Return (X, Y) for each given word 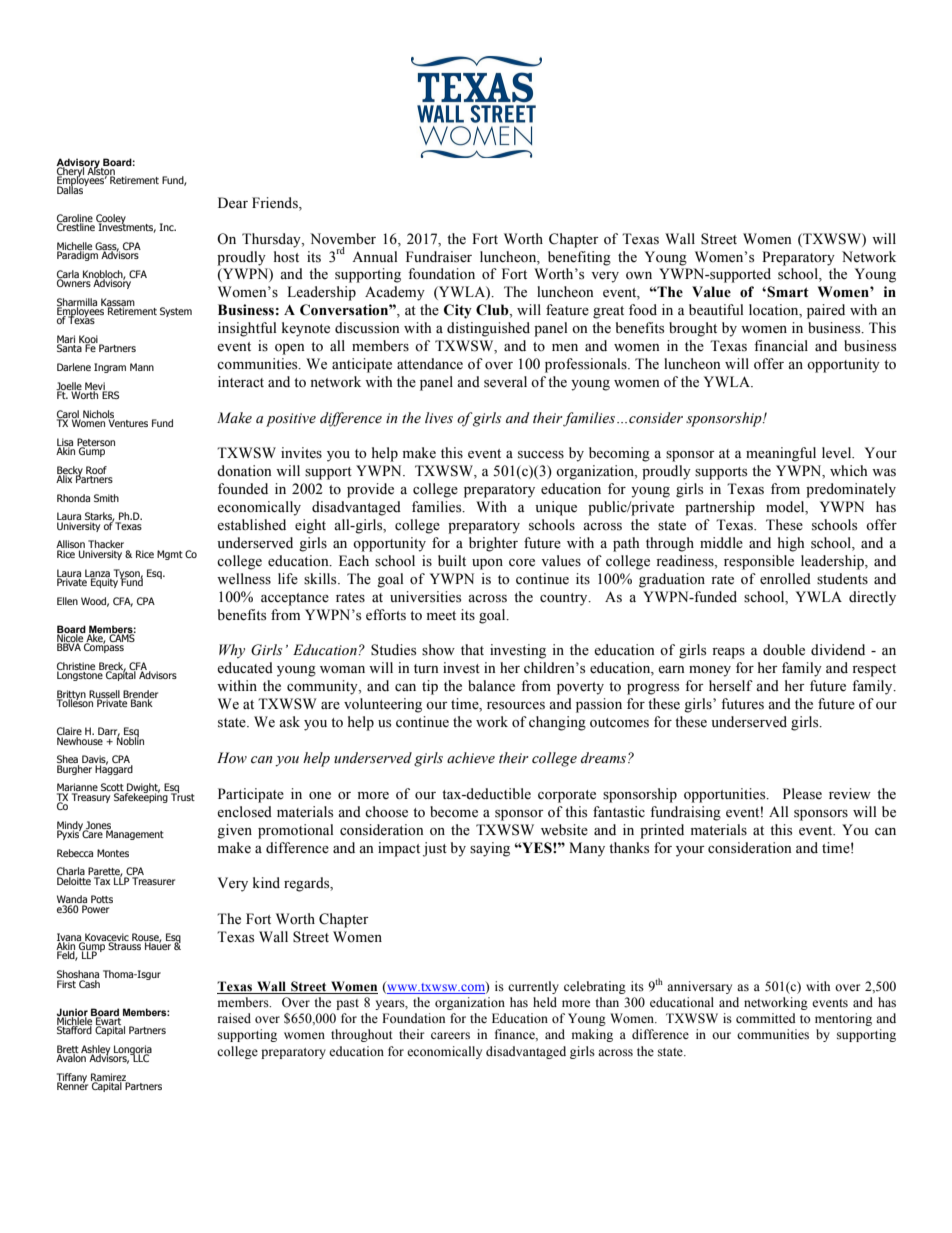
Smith (106, 498)
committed (766, 1018)
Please (802, 794)
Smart (787, 292)
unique (556, 508)
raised (234, 1018)
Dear (233, 203)
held (545, 1002)
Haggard (114, 769)
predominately (851, 490)
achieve (471, 758)
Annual (375, 256)
